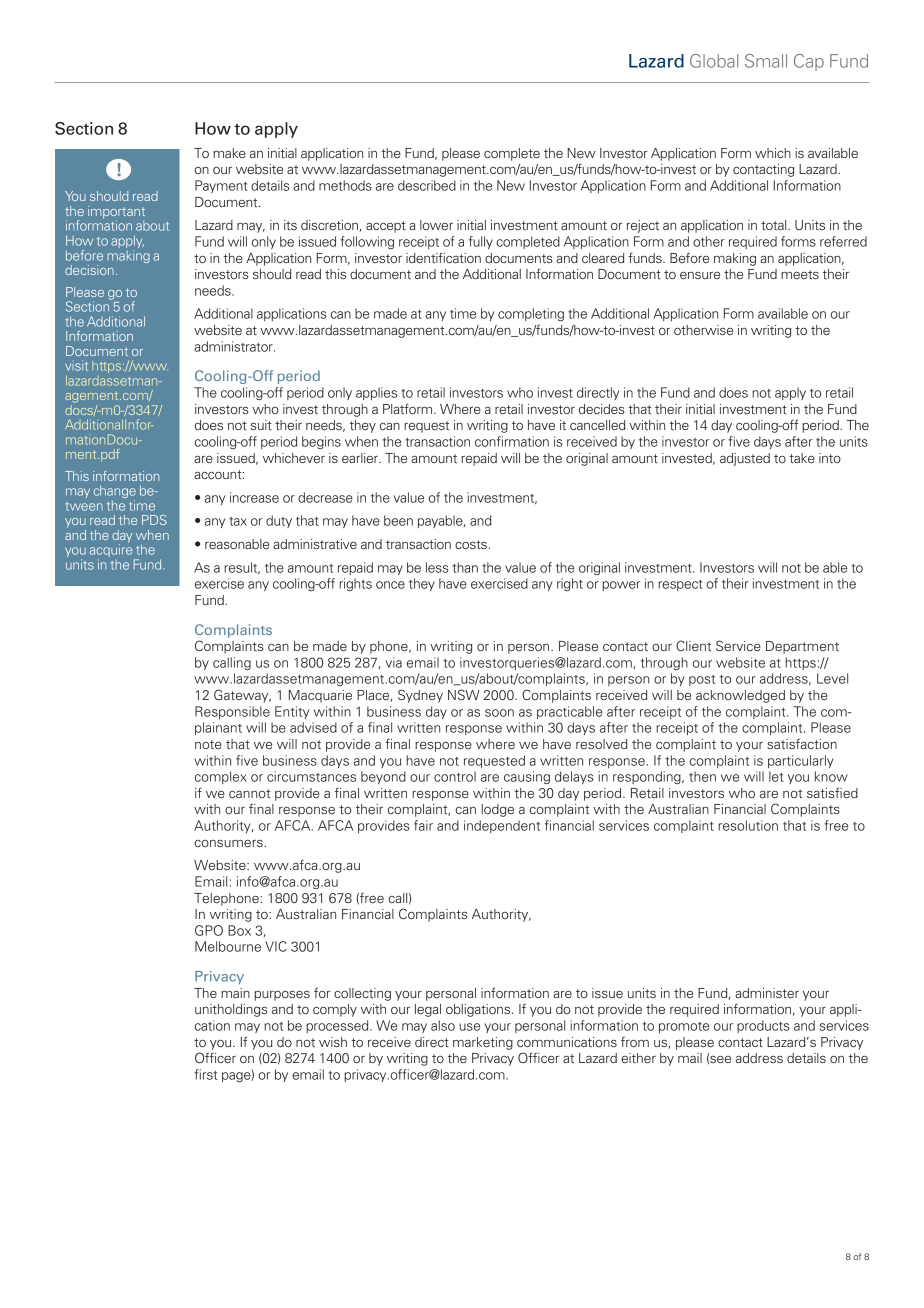 This screenshot has width=924, height=1308. I want to click on described, so click(427, 185).
